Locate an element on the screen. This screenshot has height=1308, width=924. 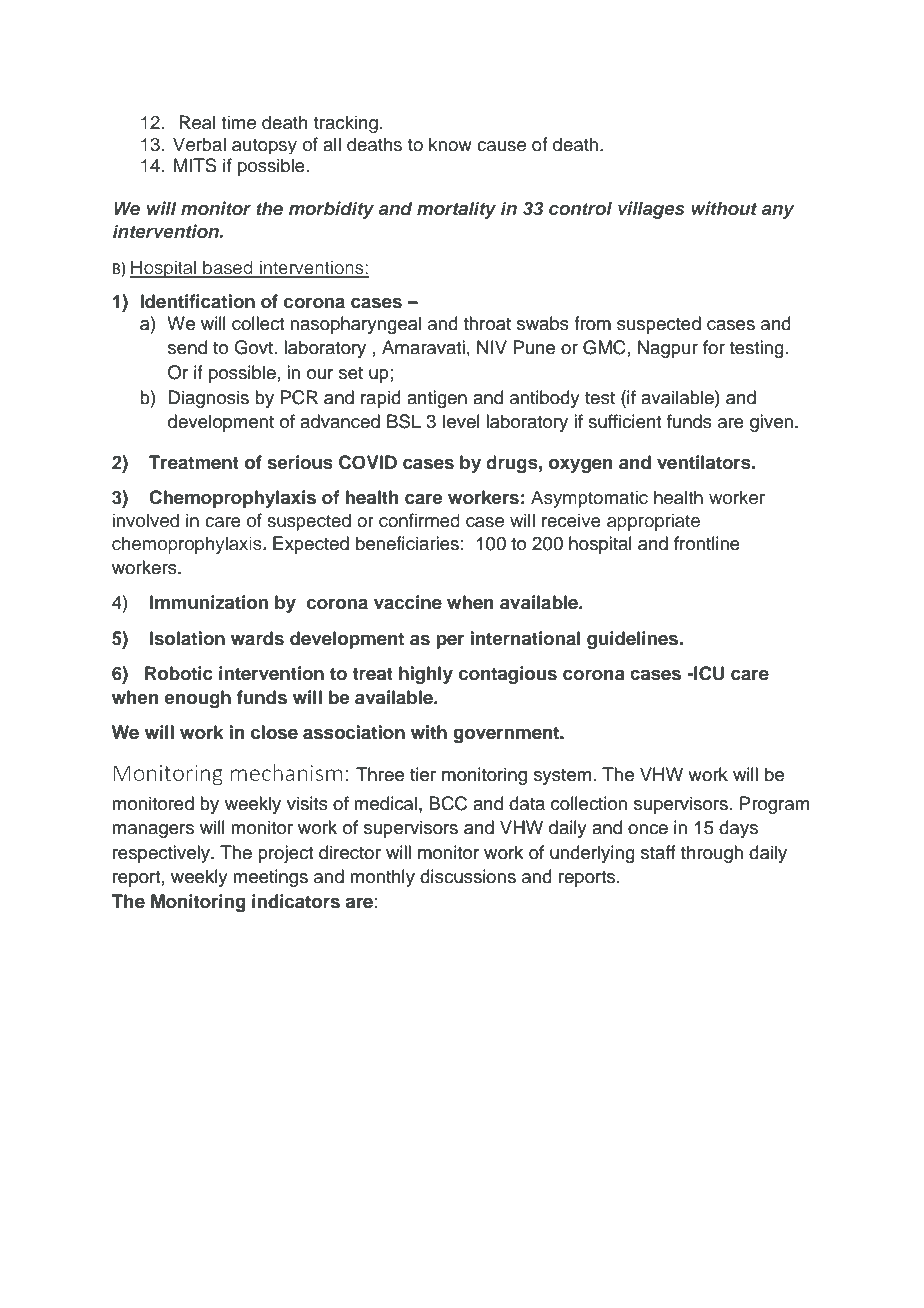
level is located at coordinates (461, 421).
